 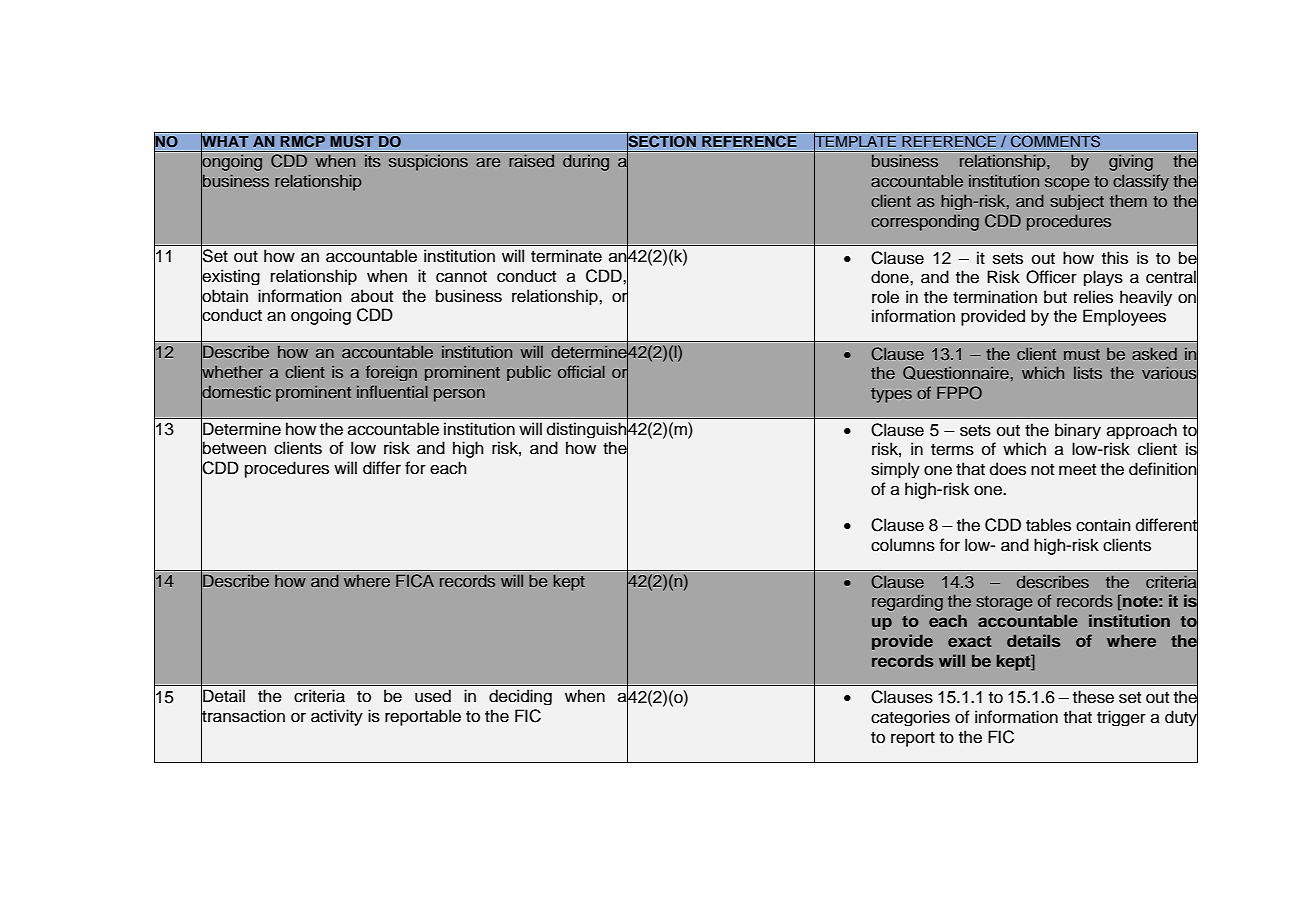 I want to click on scope, so click(x=1067, y=184).
